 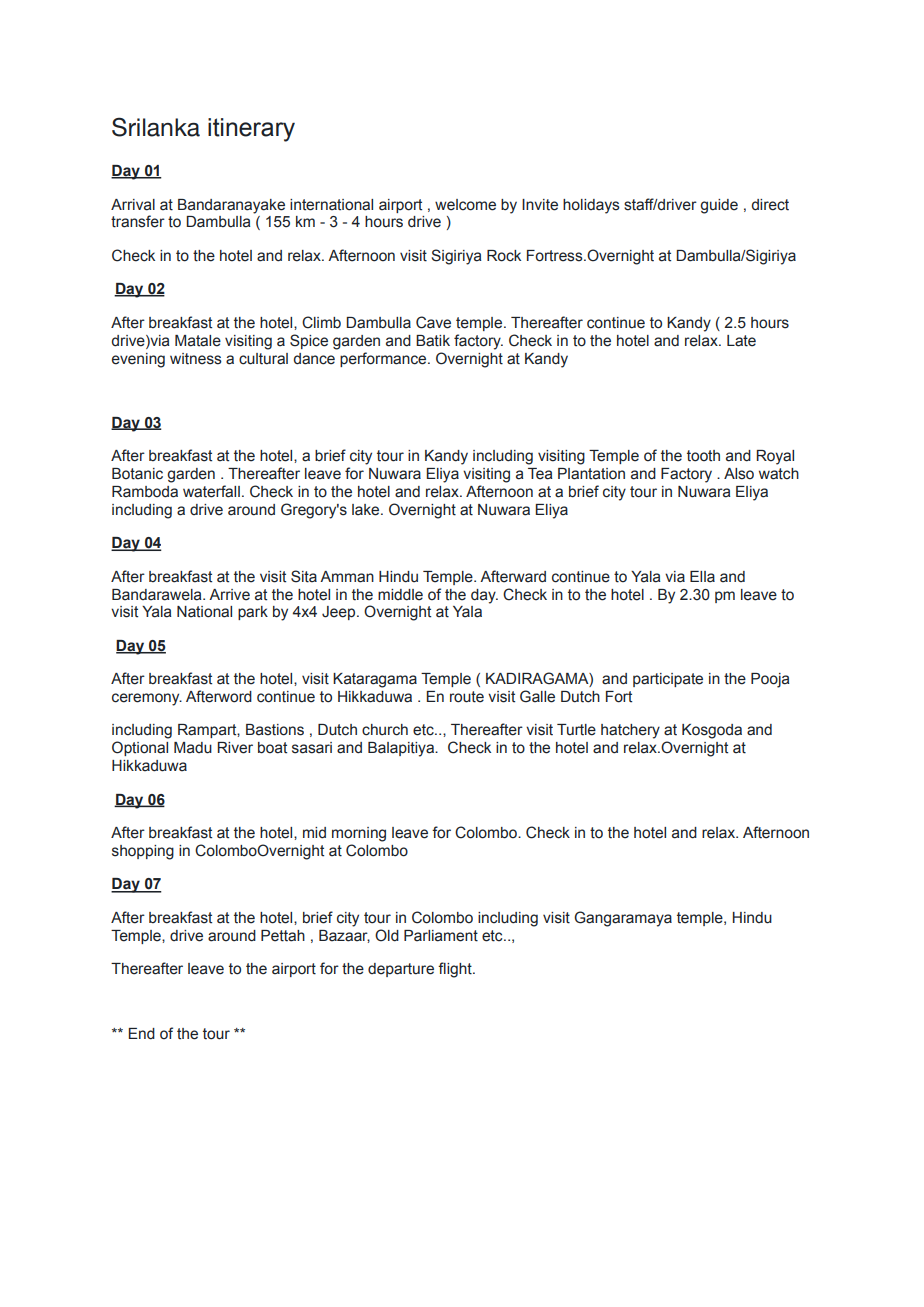 I want to click on welcome, so click(x=465, y=205).
